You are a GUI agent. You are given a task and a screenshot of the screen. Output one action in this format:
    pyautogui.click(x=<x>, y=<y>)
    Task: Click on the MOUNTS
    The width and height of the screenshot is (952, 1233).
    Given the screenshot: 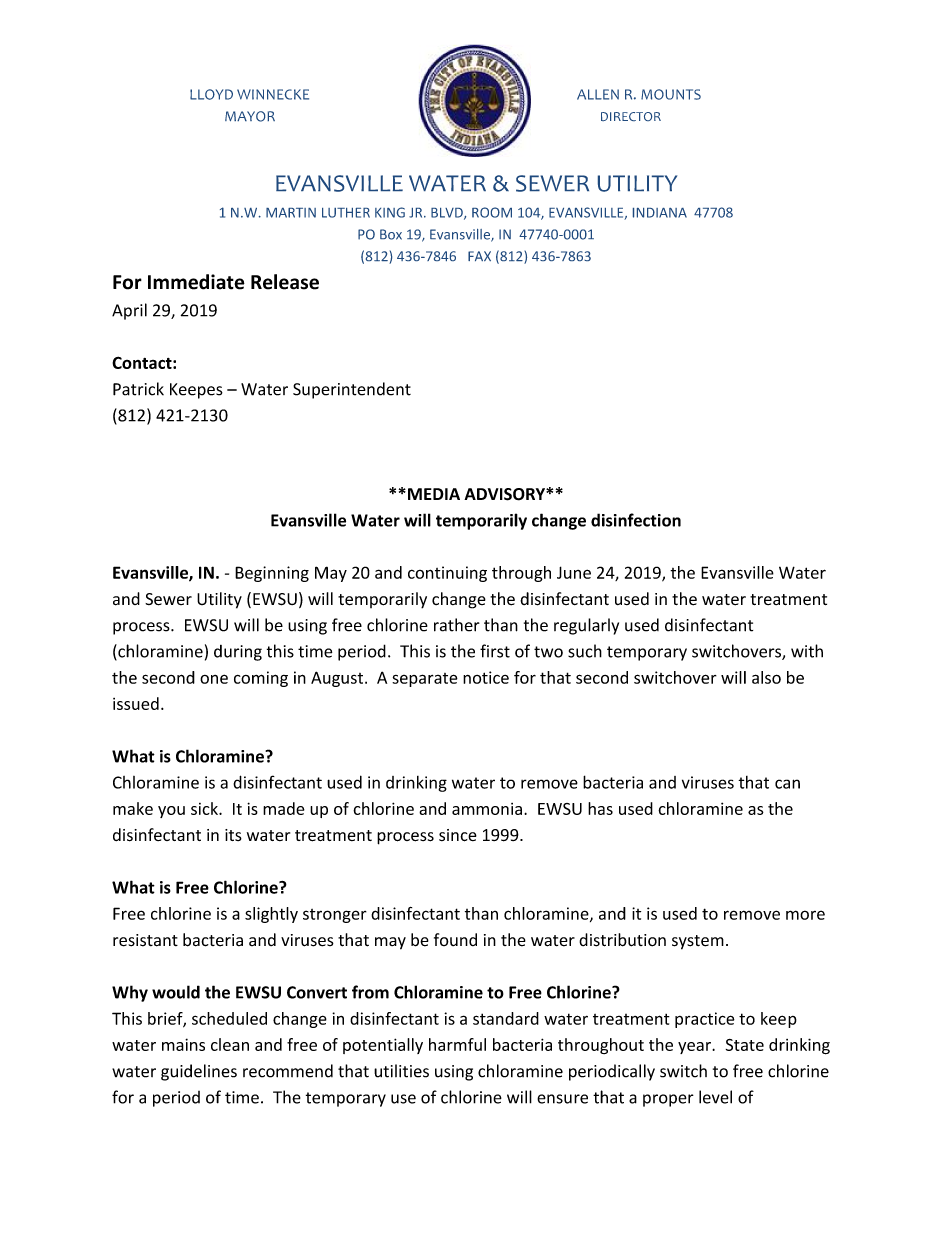 What is the action you would take?
    pyautogui.click(x=671, y=94)
